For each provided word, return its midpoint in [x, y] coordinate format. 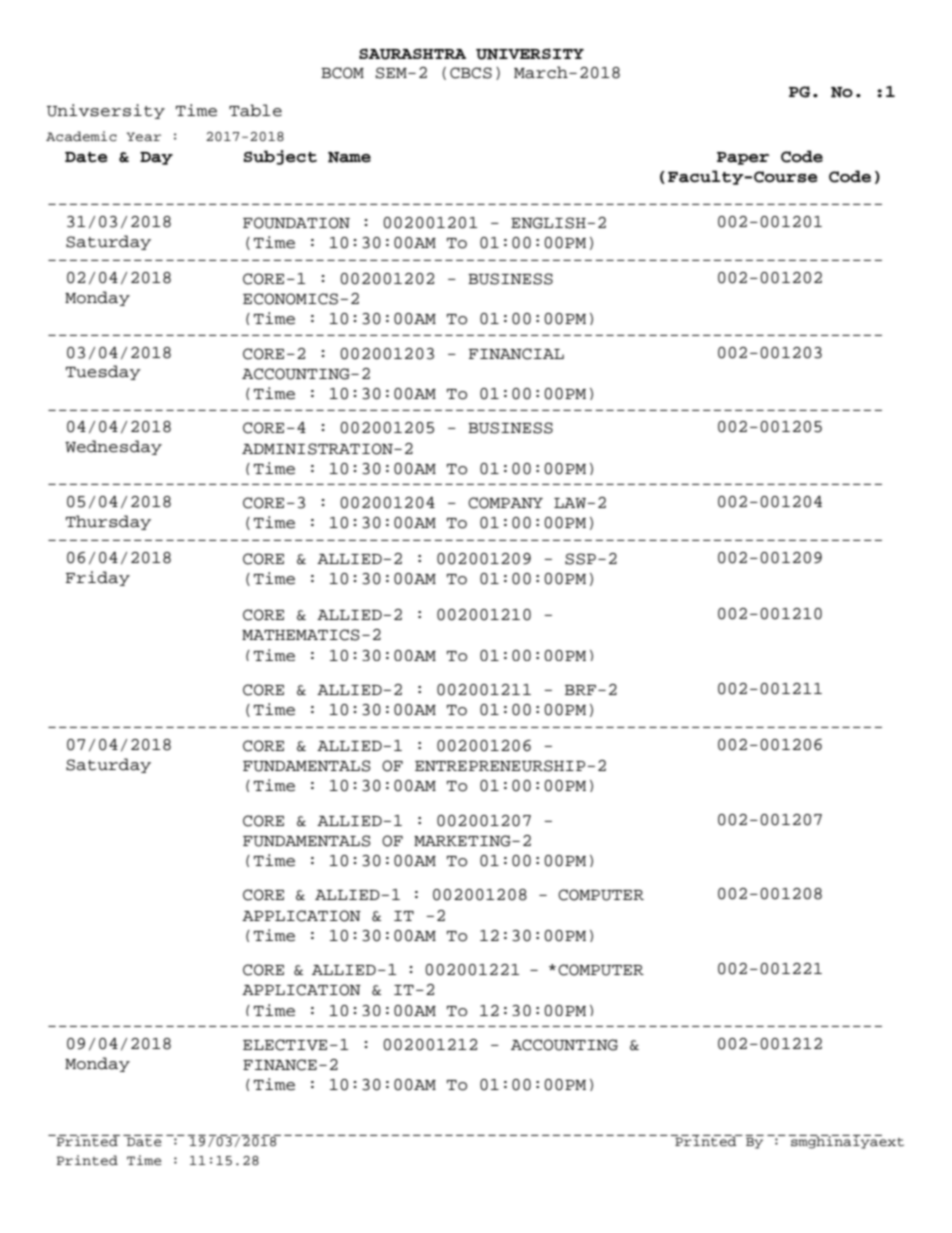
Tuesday [103, 372]
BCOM [342, 73]
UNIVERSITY [530, 54]
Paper [743, 158]
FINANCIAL [516, 354]
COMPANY [505, 503]
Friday [98, 578]
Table [255, 110]
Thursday [108, 522]
